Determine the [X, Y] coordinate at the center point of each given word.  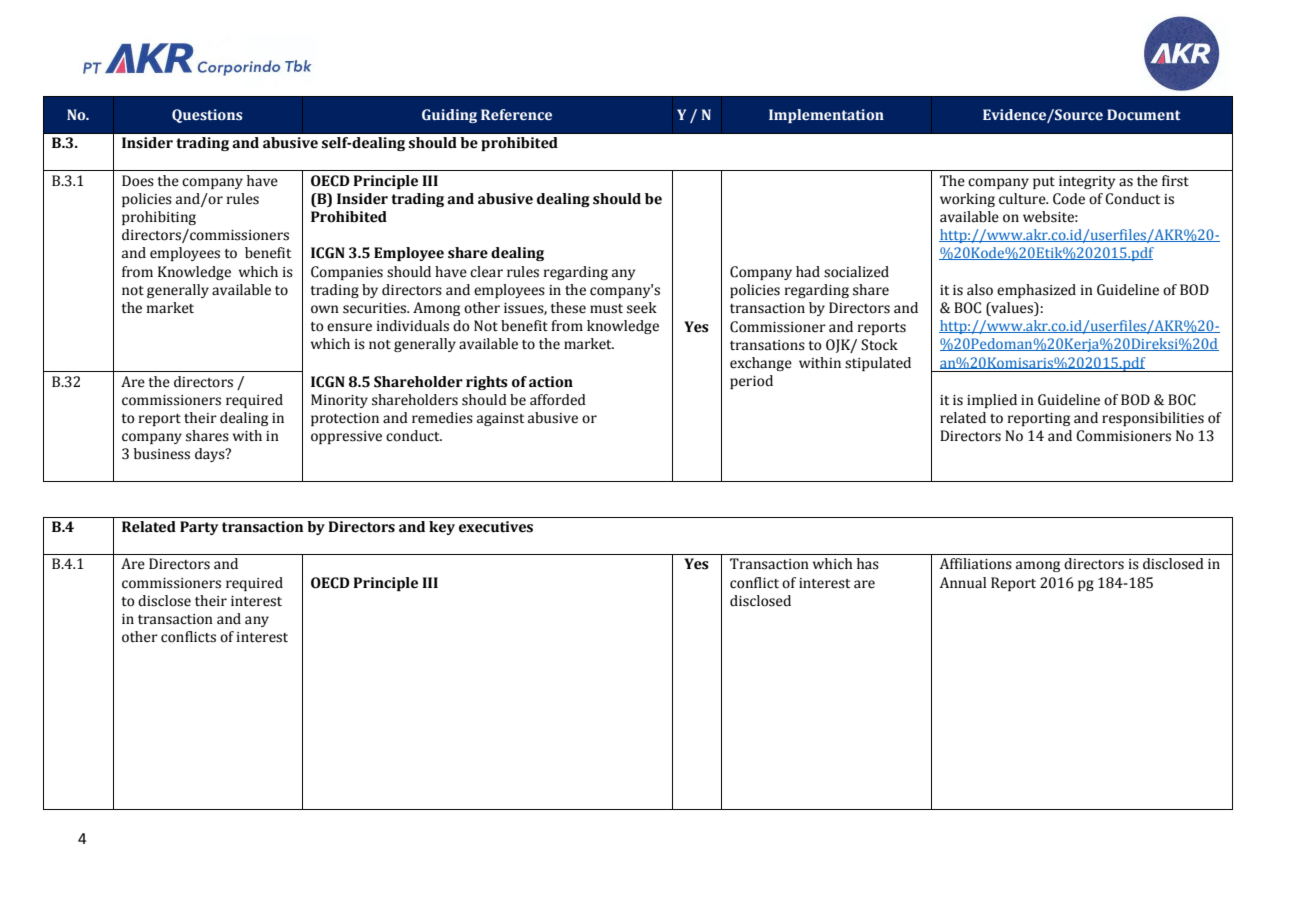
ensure [349, 327]
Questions [207, 116]
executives [496, 527]
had [808, 272]
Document [1144, 114]
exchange [761, 364]
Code [1069, 199]
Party [199, 528]
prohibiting [159, 218]
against [500, 419]
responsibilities [1153, 419]
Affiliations [976, 564]
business [162, 454]
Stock [879, 345]
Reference [516, 115]
